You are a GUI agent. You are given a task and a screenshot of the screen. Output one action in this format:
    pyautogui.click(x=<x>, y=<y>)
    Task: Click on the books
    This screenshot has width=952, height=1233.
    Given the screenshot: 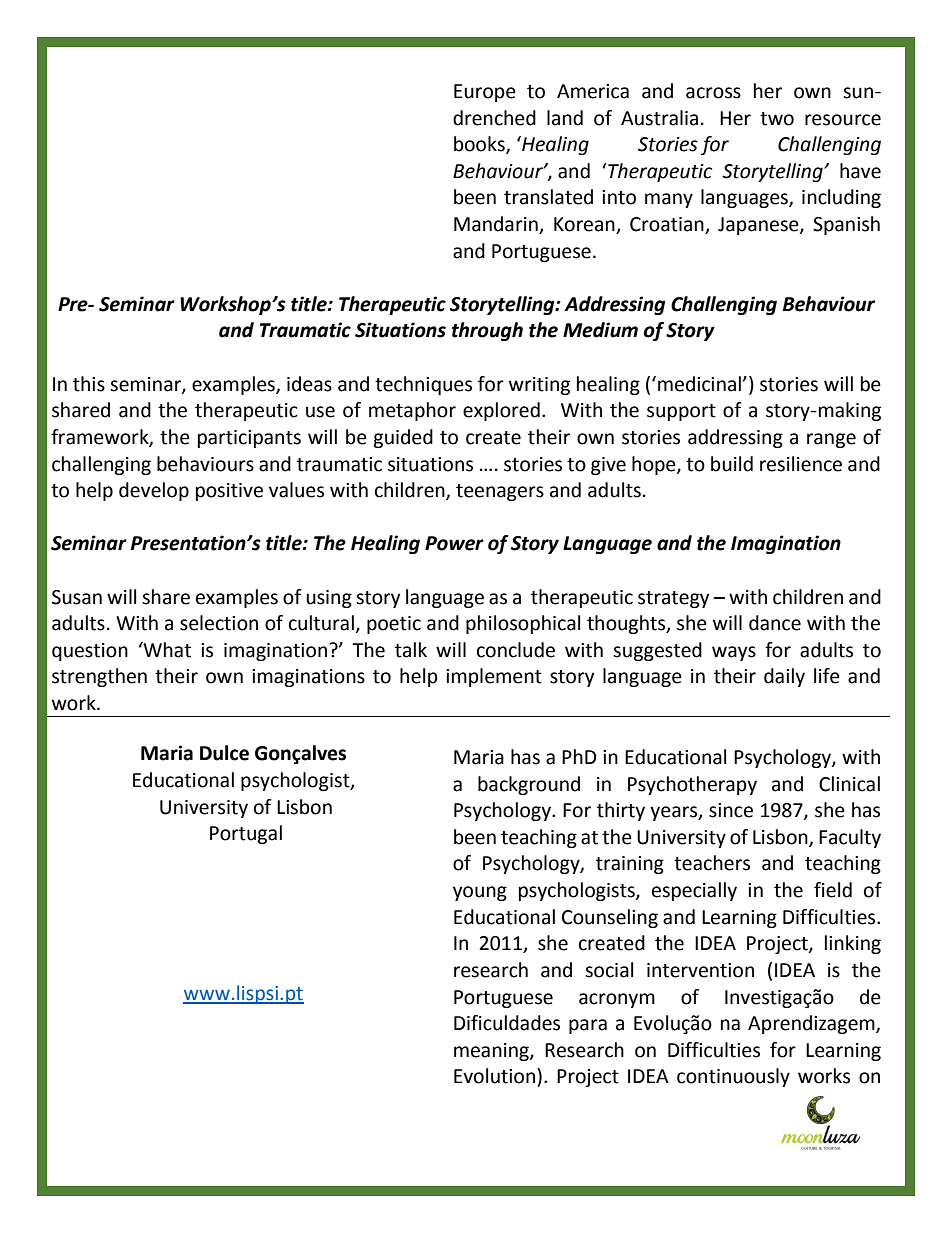 What is the action you would take?
    pyautogui.click(x=480, y=145)
